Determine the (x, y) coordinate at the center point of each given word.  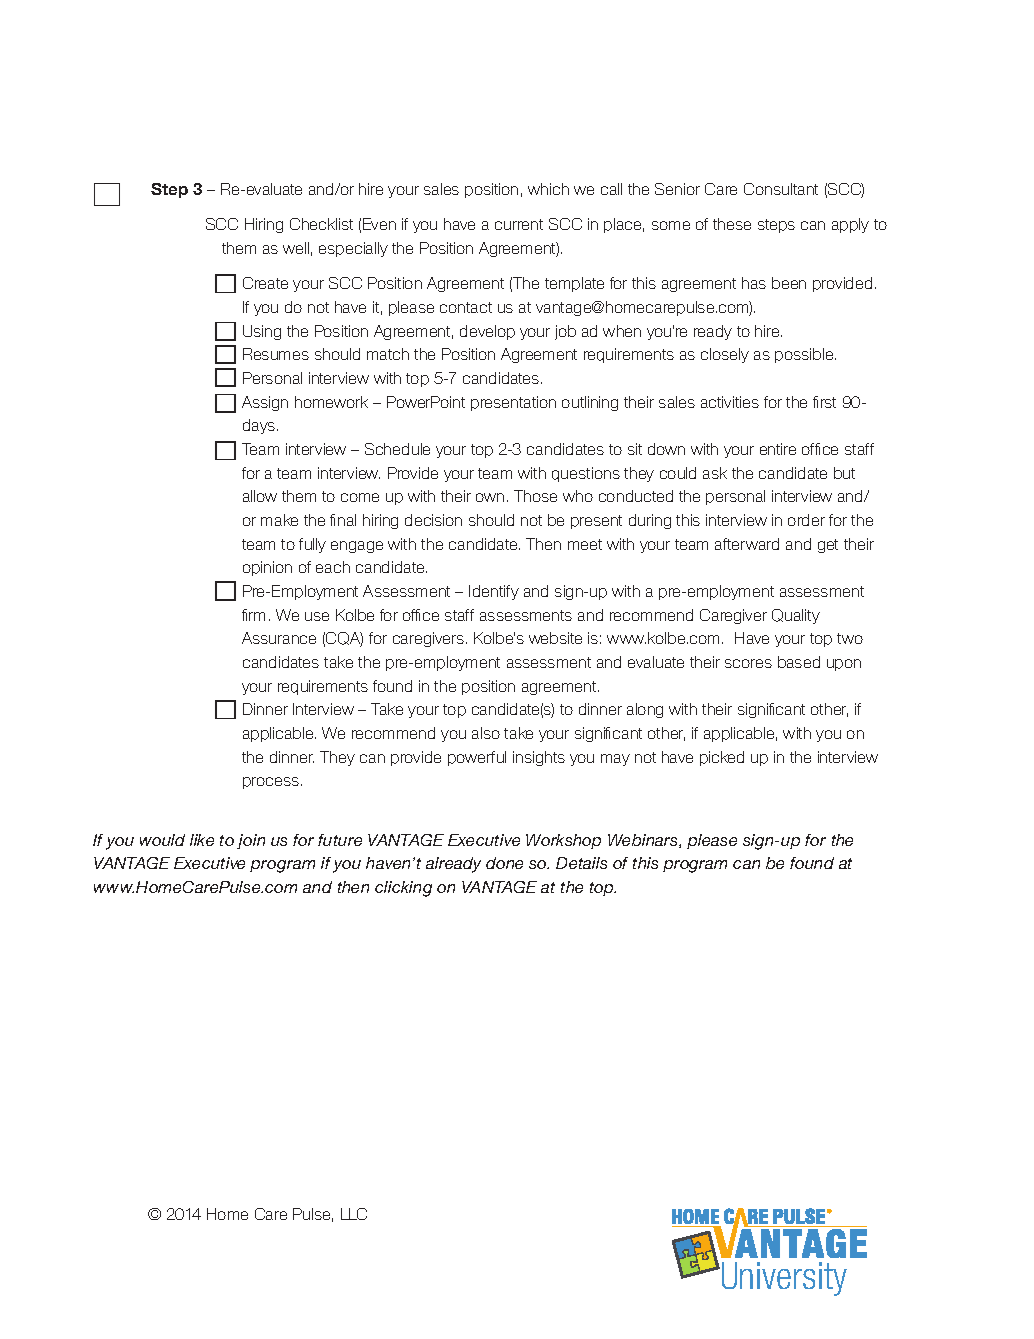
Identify (494, 592)
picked (722, 758)
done (504, 863)
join (251, 841)
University (783, 1279)
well (296, 248)
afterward (747, 544)
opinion (267, 568)
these (732, 224)
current (519, 224)
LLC (354, 1214)
